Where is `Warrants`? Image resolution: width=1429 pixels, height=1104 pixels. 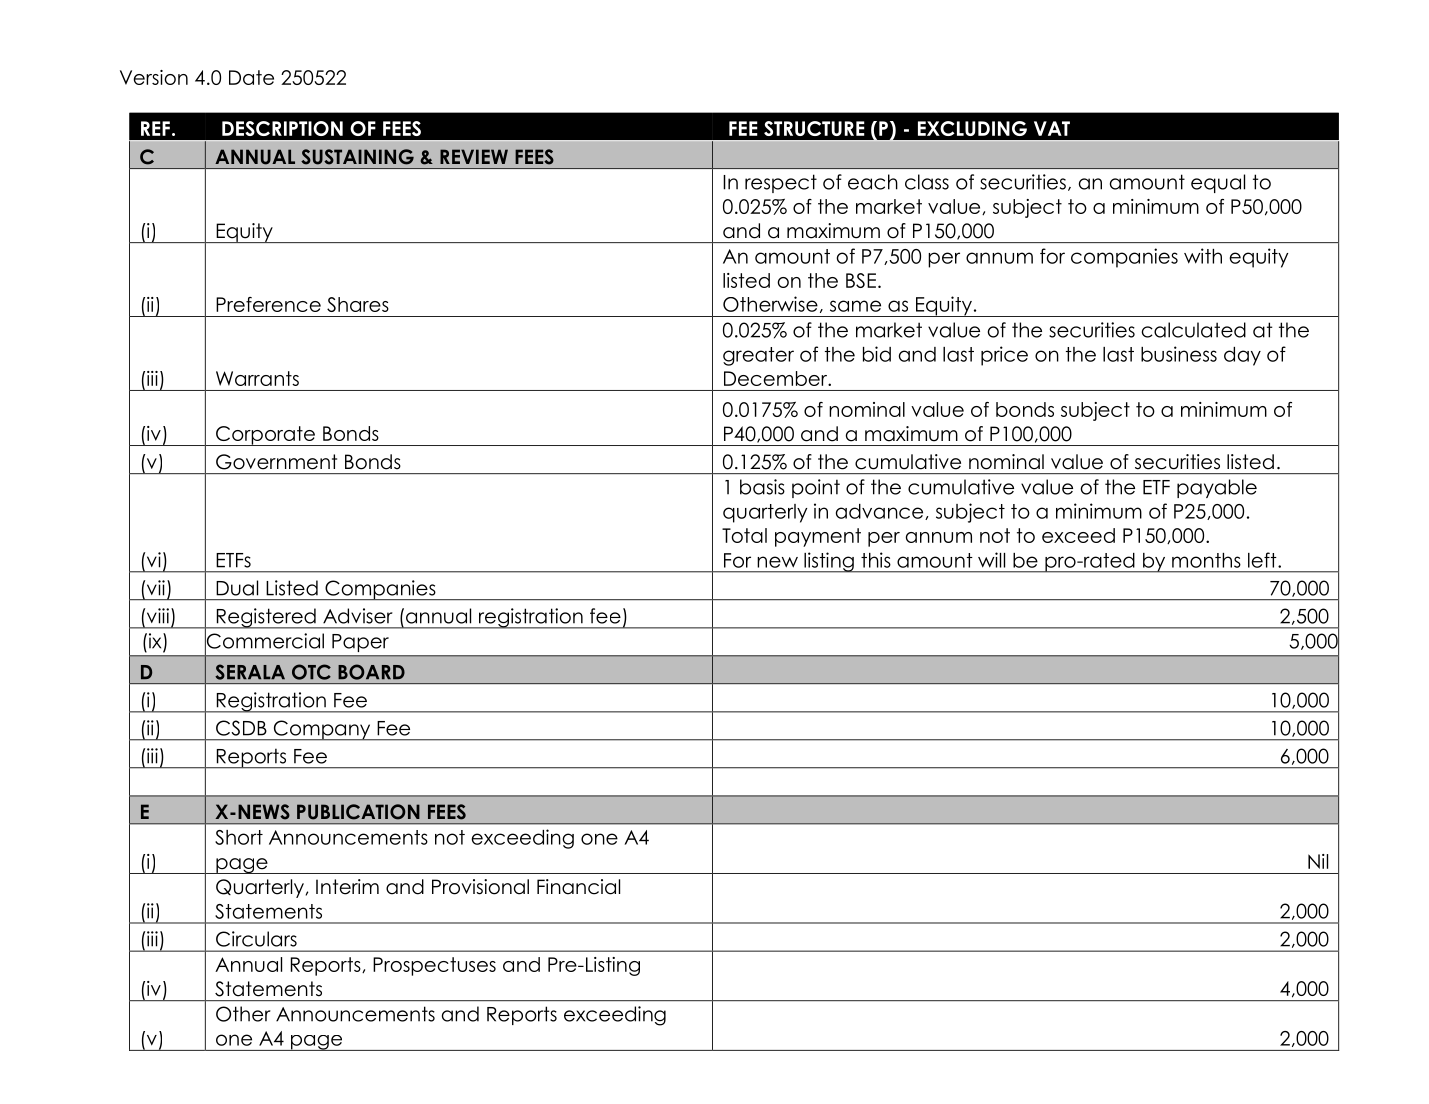 Warrants is located at coordinates (257, 378).
